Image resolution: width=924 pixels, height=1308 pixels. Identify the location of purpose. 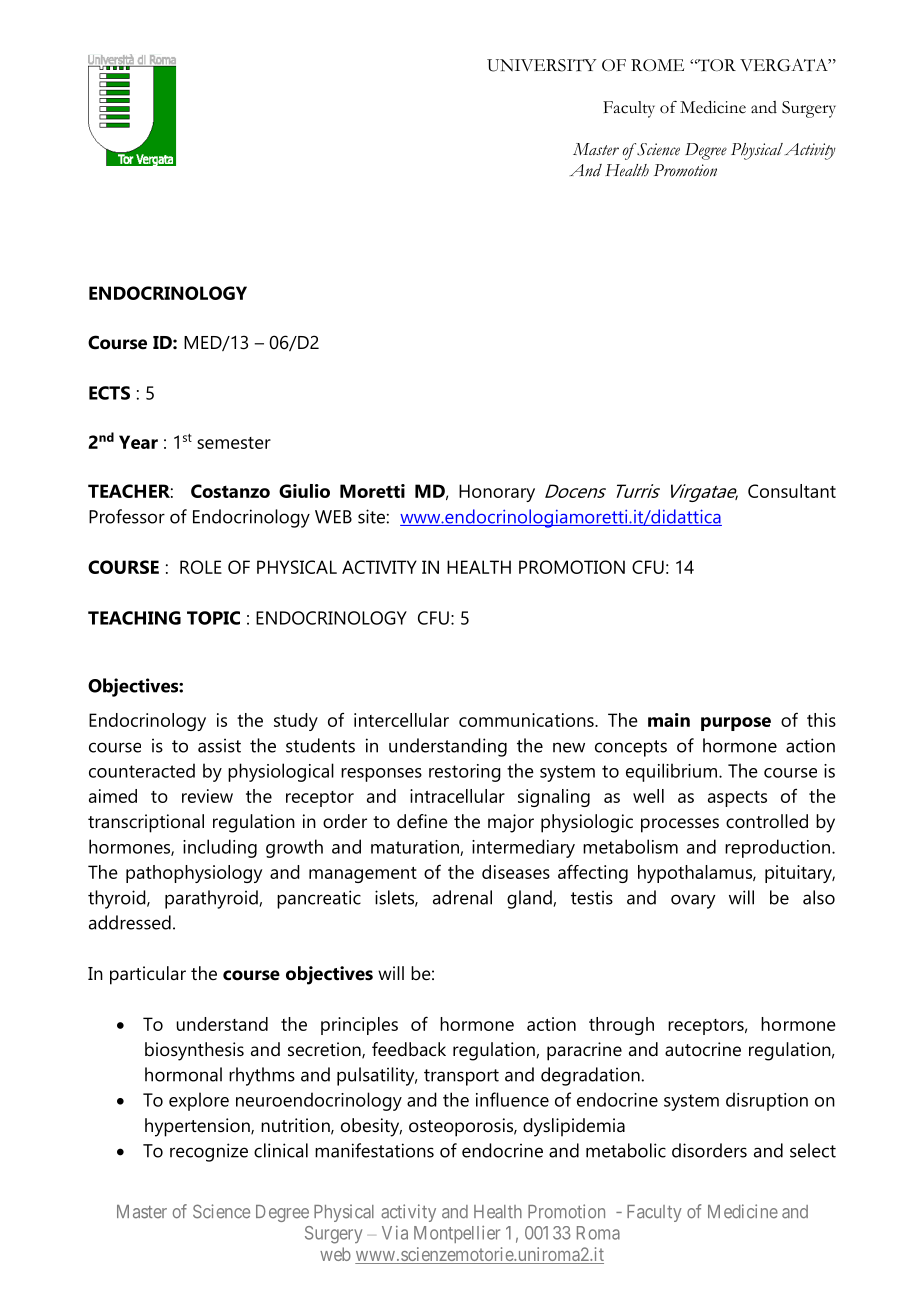
(736, 724).
